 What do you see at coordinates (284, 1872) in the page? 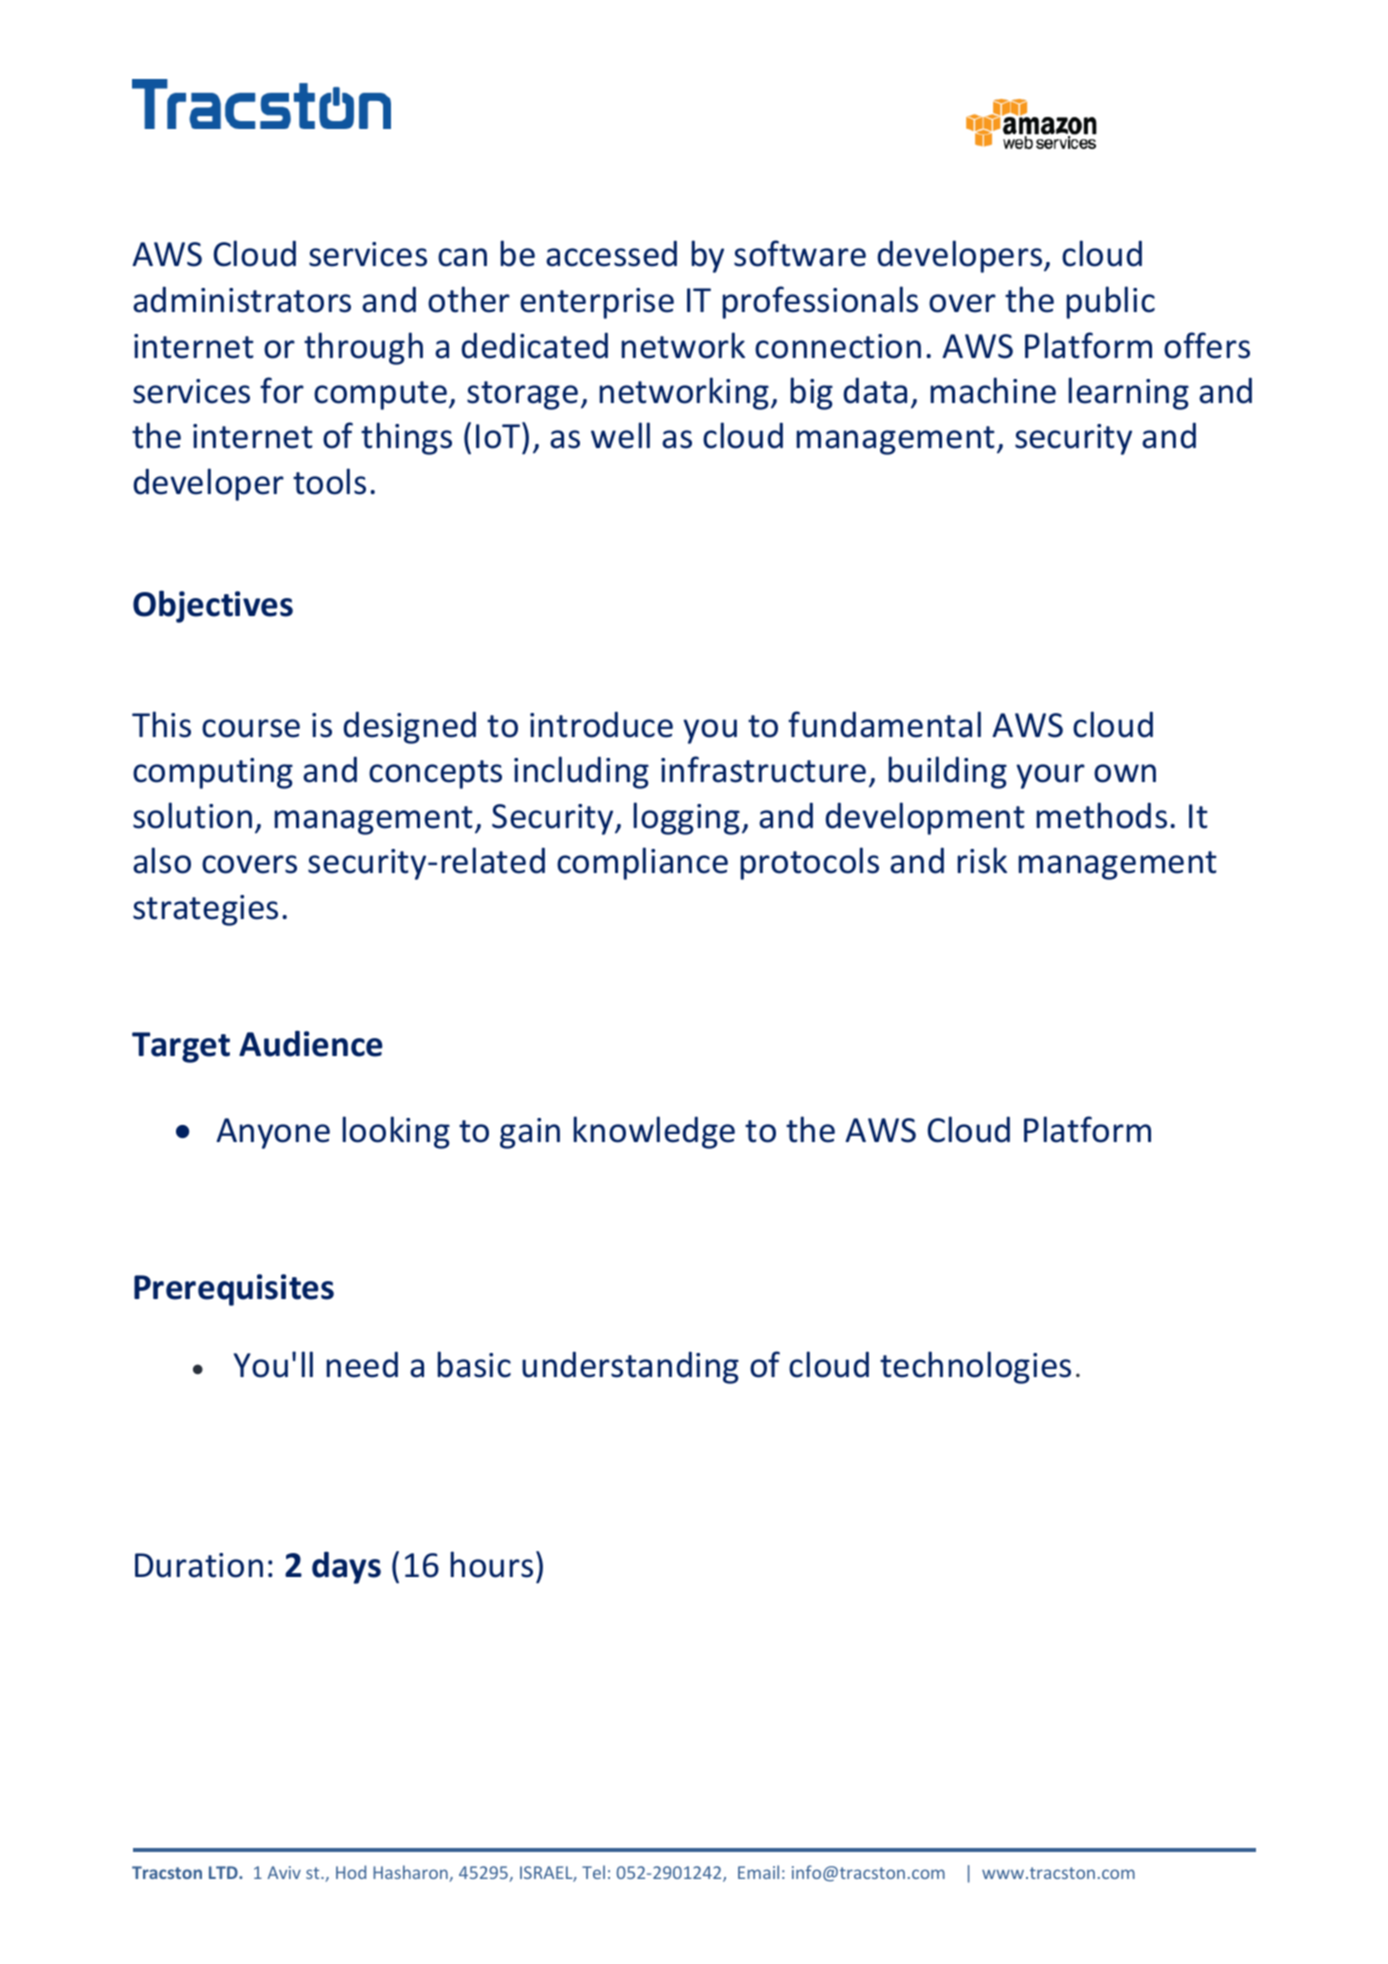
I see `Aviv` at bounding box center [284, 1872].
